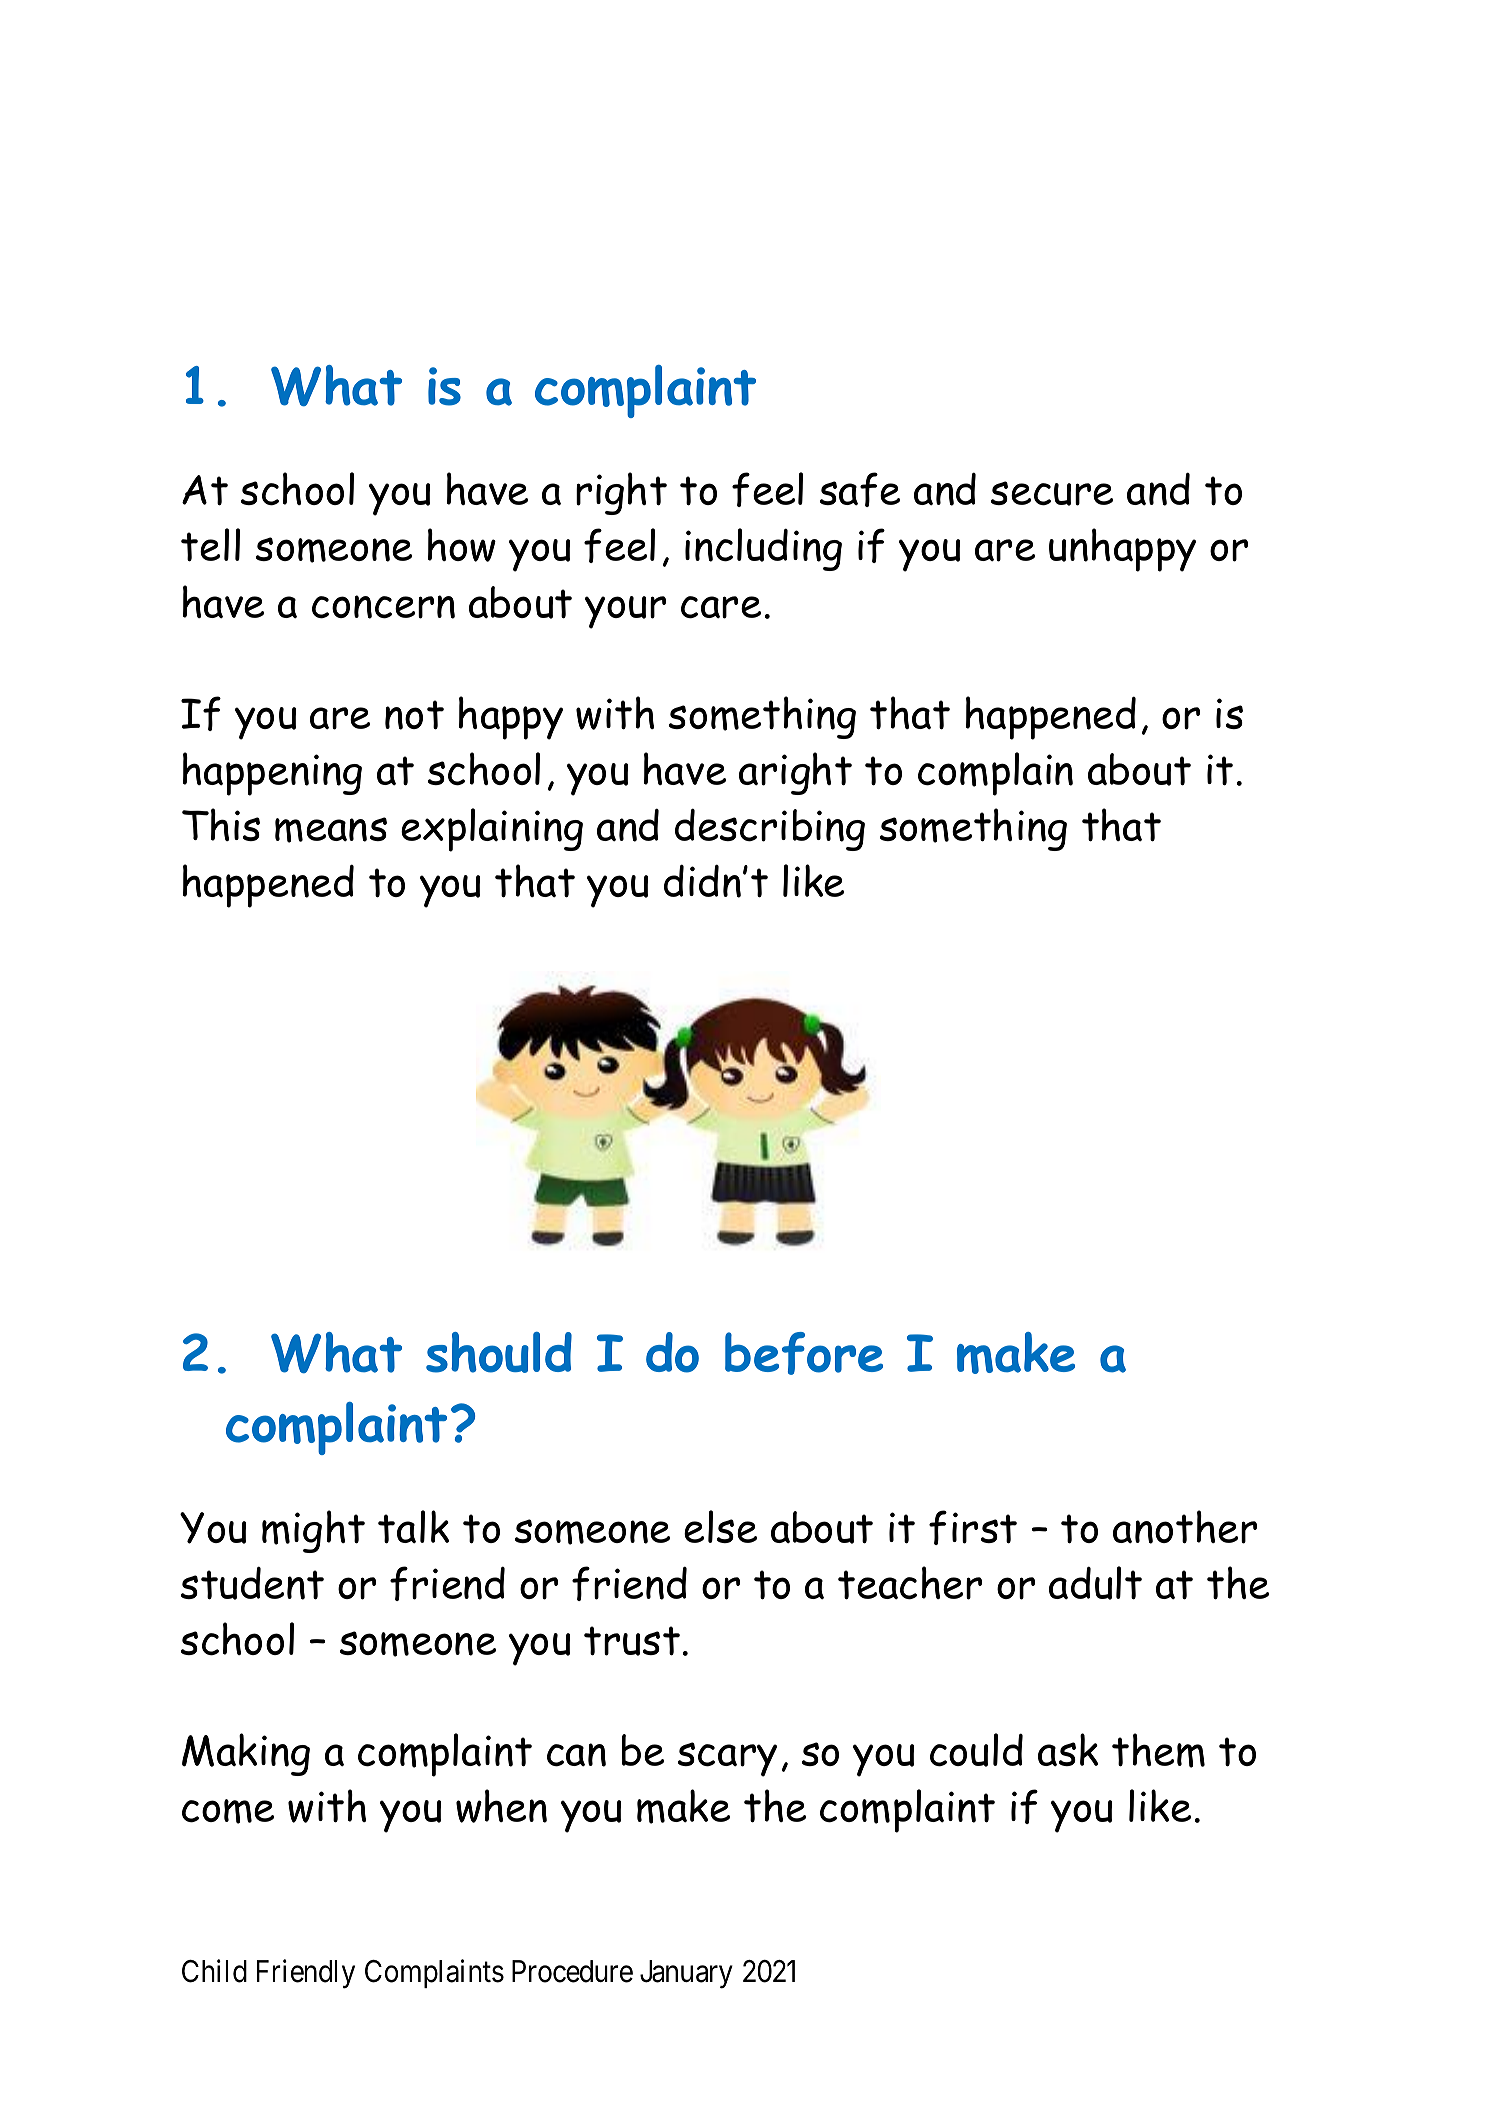 Image resolution: width=1492 pixels, height=2112 pixels. I want to click on might, so click(313, 1531).
